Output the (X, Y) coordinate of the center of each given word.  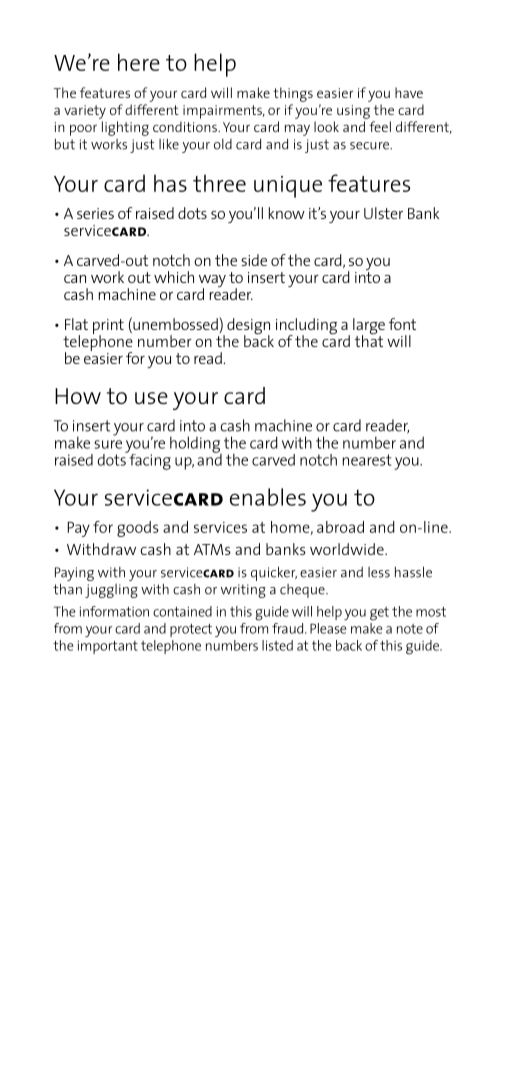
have (409, 92)
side (254, 260)
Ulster (383, 213)
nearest (367, 460)
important (108, 647)
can (75, 279)
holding (196, 445)
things (293, 94)
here (139, 62)
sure (108, 444)
